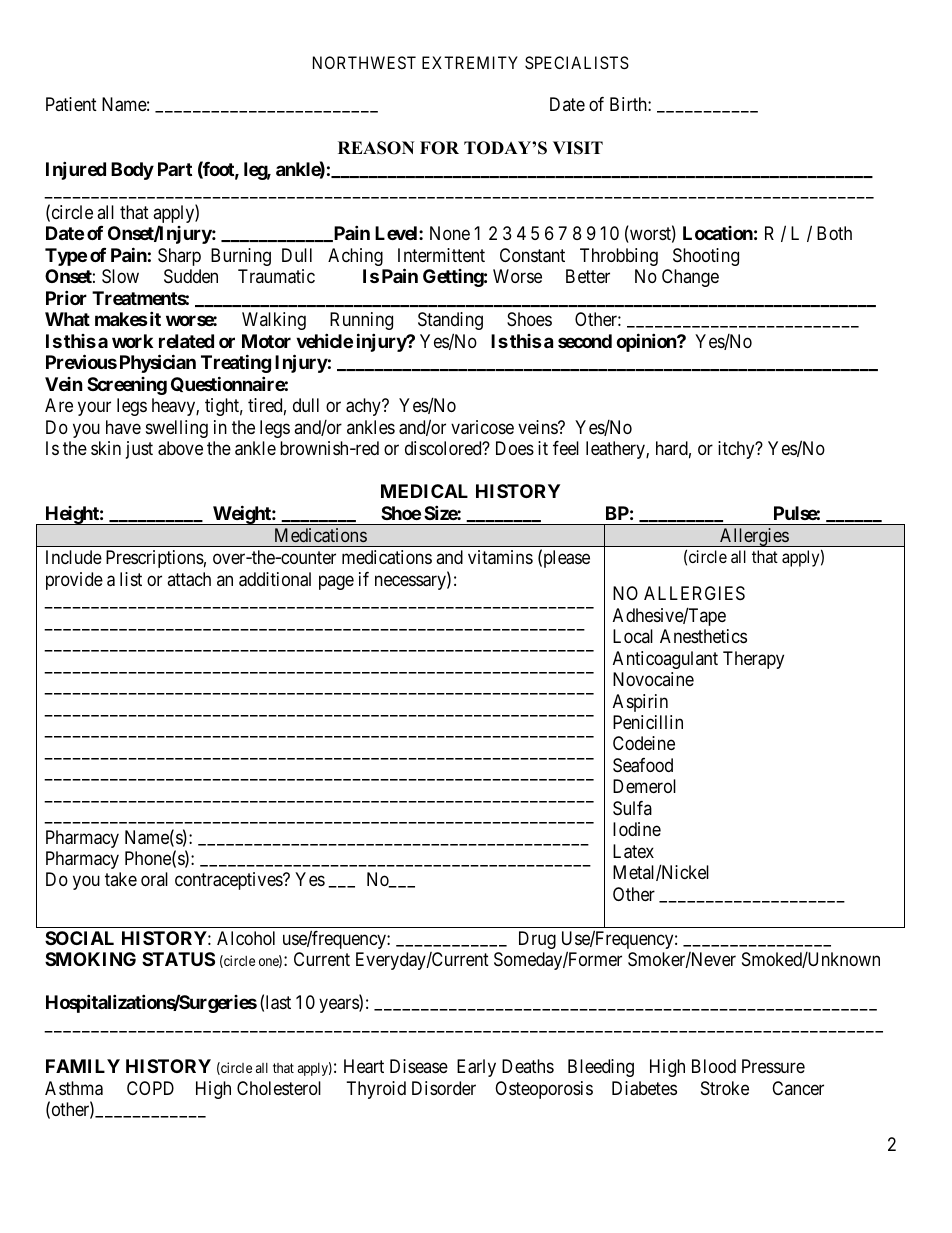  What do you see at coordinates (578, 148) in the screenshot?
I see `VISIT` at bounding box center [578, 148].
